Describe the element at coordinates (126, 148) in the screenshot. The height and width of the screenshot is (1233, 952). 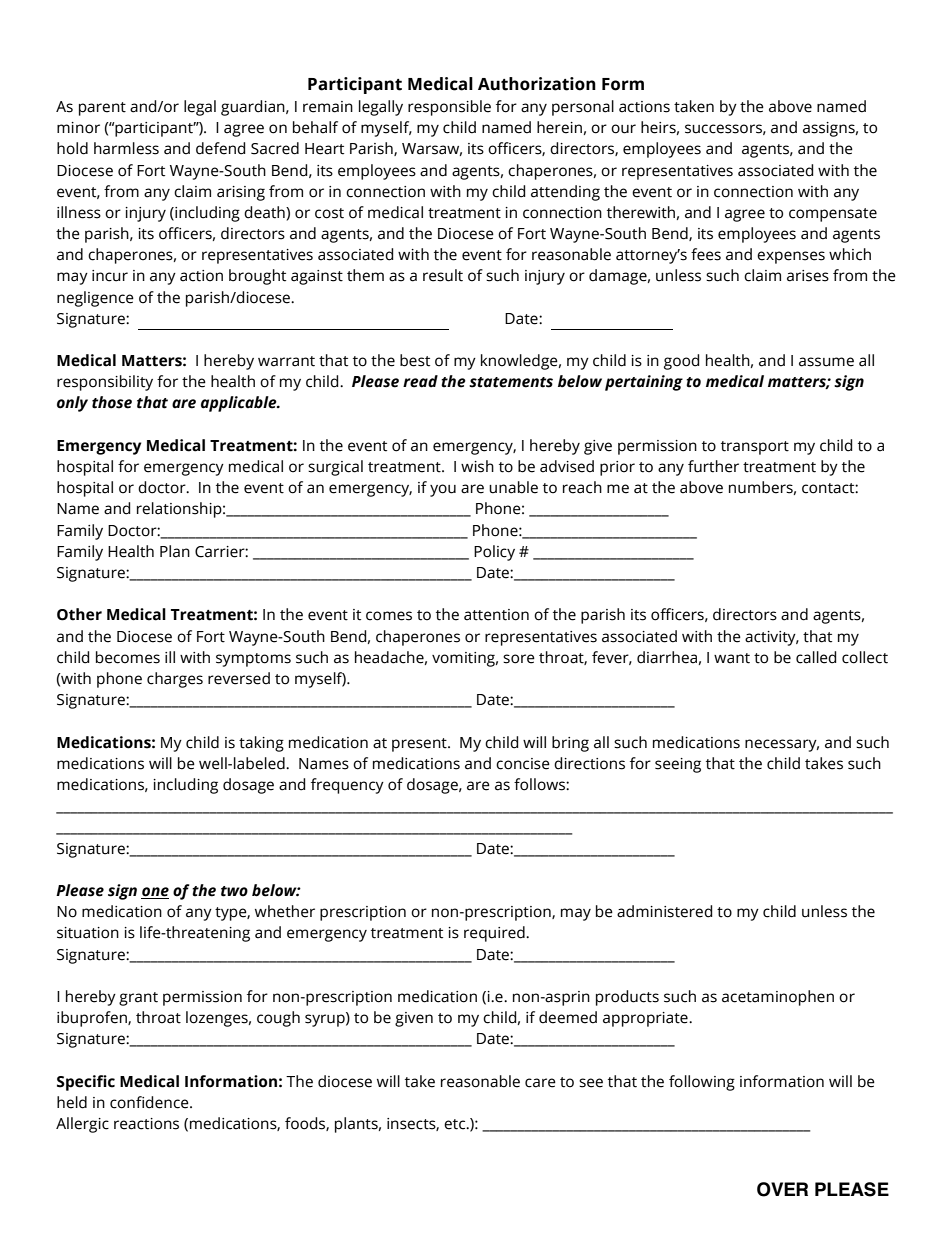
I see `harmless` at that location.
